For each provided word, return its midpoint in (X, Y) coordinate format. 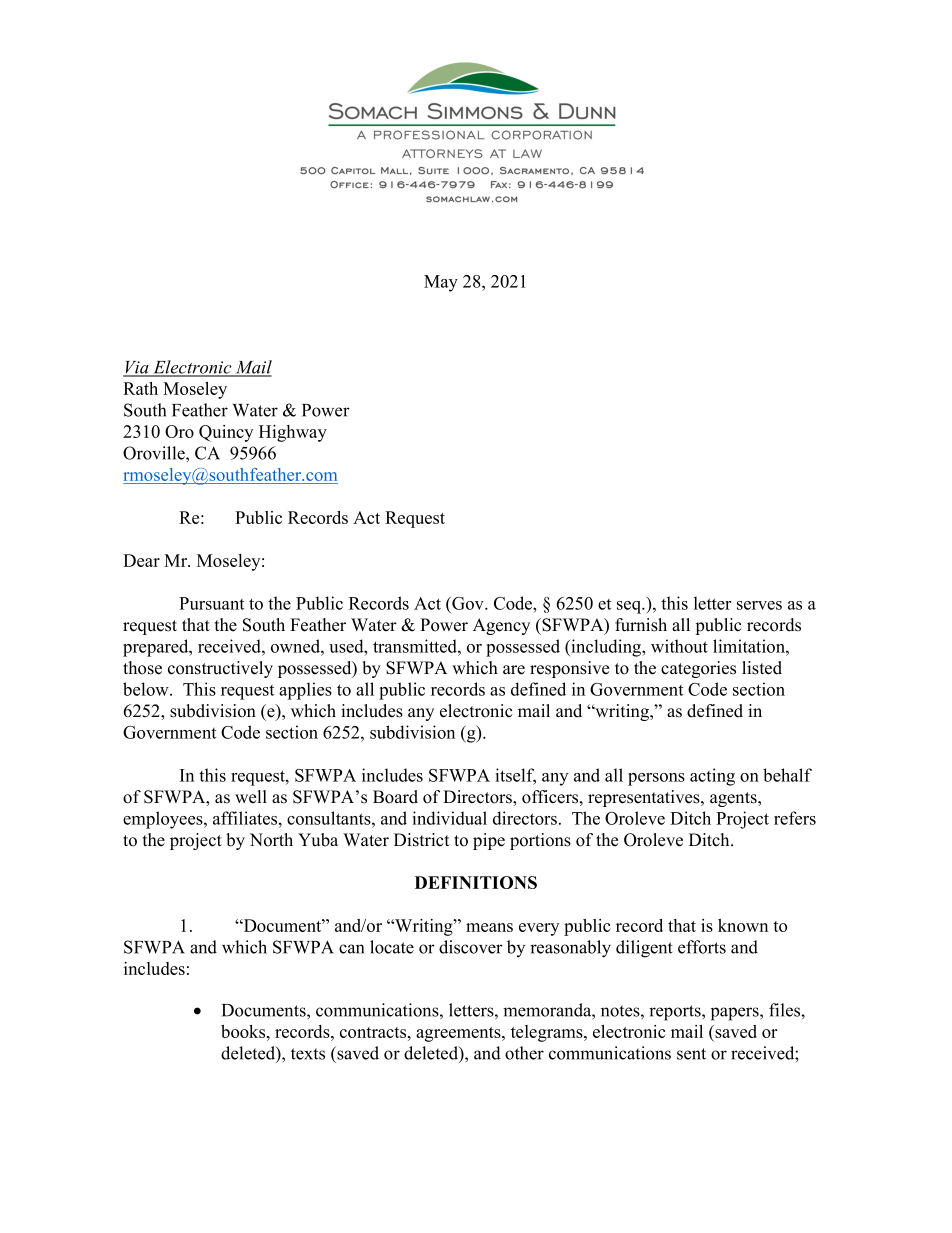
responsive (569, 669)
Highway (293, 433)
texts (308, 1054)
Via (137, 368)
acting (712, 777)
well (251, 797)
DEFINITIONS (476, 882)
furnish (641, 625)
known (743, 925)
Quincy (226, 433)
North (271, 840)
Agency (501, 626)
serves (759, 605)
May (441, 283)
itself (515, 776)
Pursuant (211, 603)
